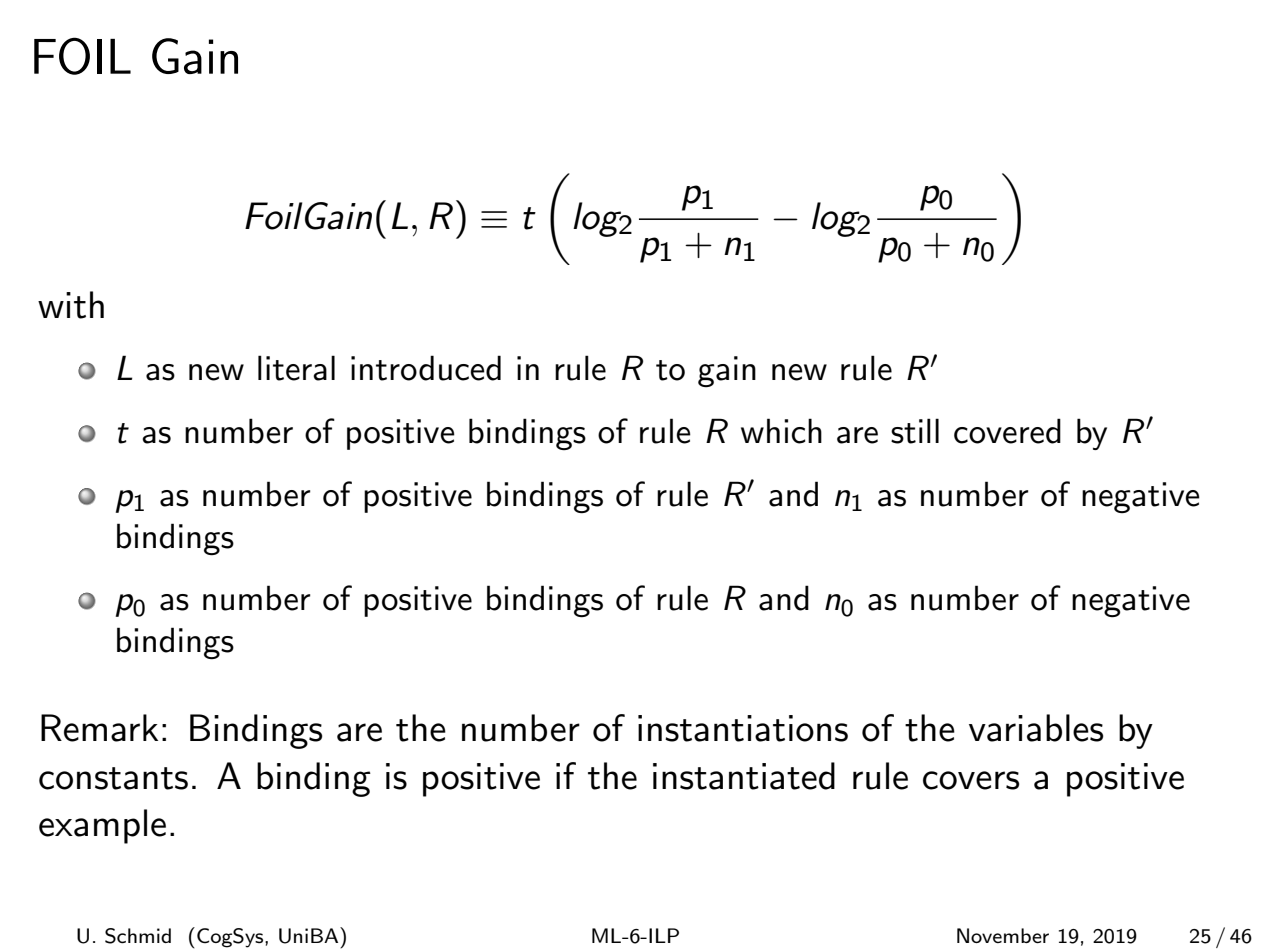 The height and width of the screenshot is (952, 1271). Describe the element at coordinates (99, 728) in the screenshot. I see `Remark` at that location.
